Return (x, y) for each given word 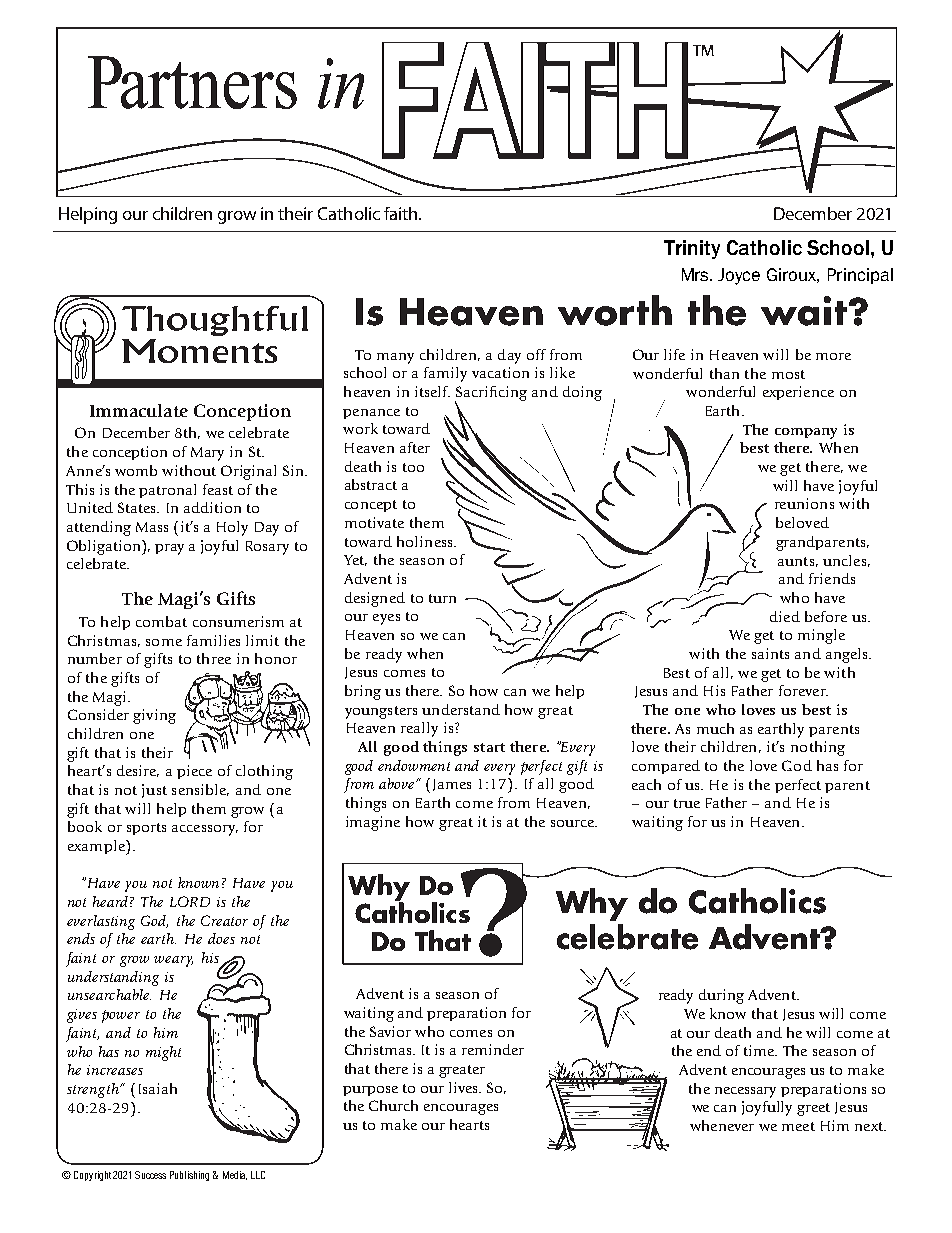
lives (464, 1087)
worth (615, 310)
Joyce (739, 276)
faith (402, 213)
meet (798, 1126)
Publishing (189, 1176)
